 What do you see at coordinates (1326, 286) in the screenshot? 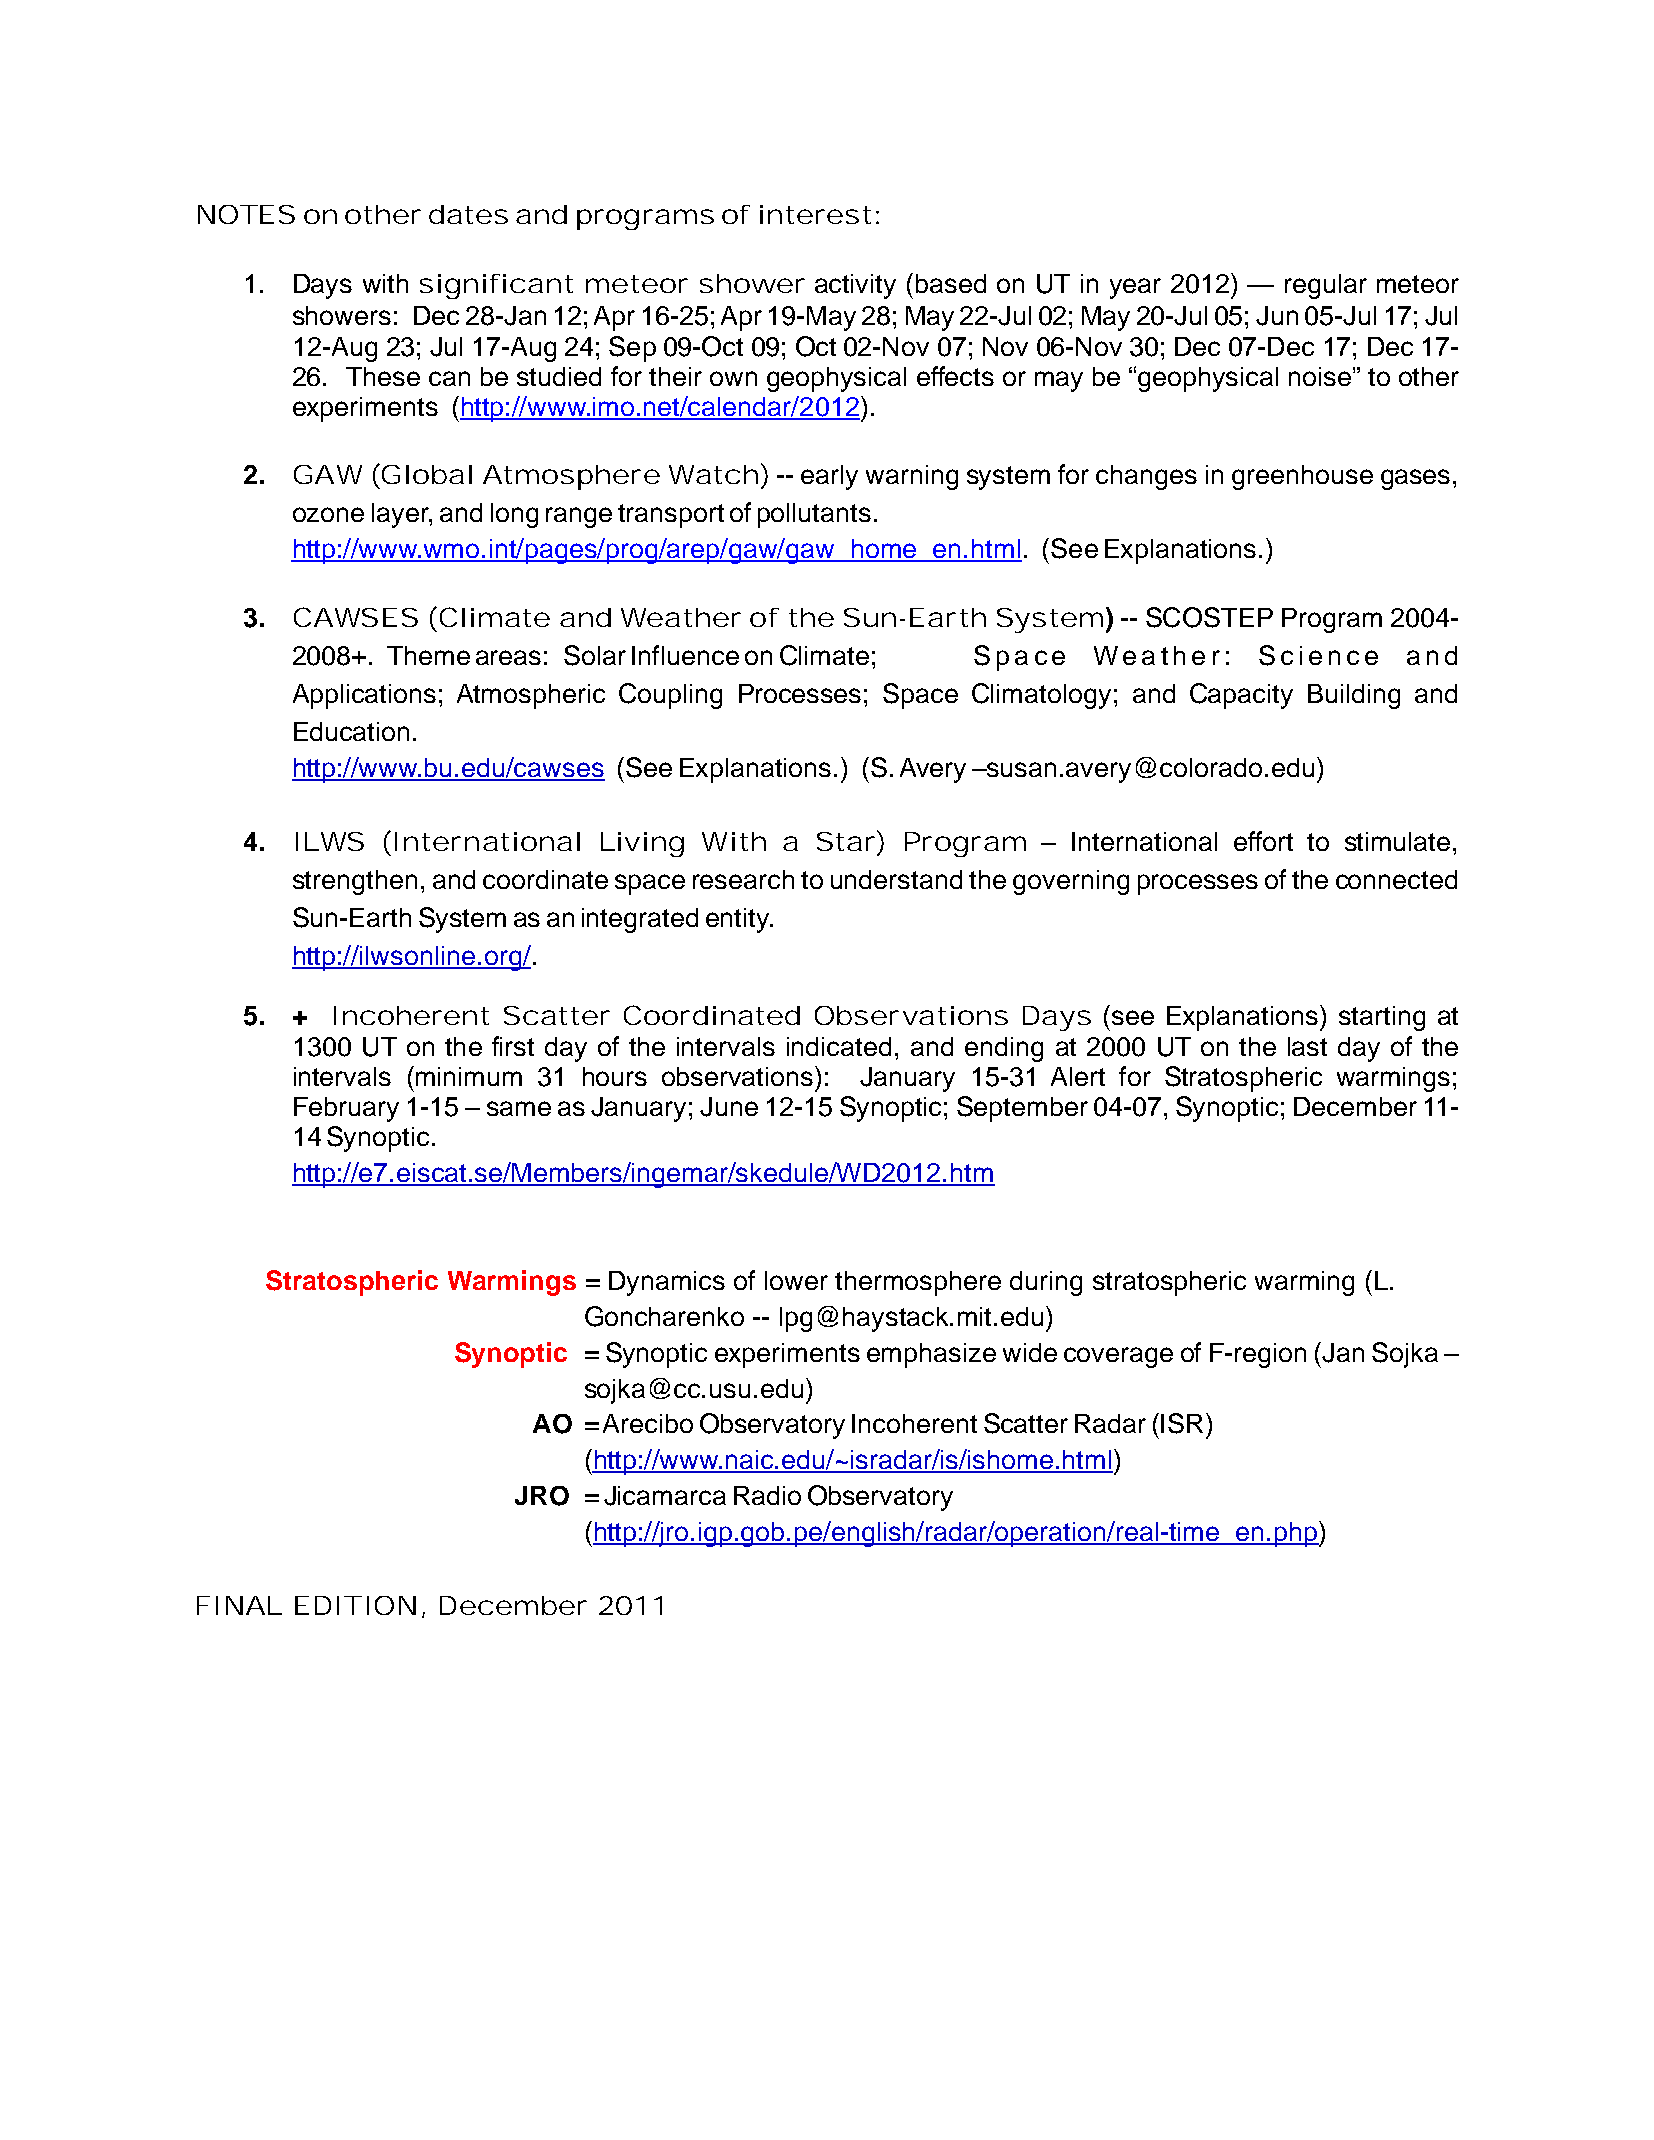
I see `regular` at bounding box center [1326, 286].
